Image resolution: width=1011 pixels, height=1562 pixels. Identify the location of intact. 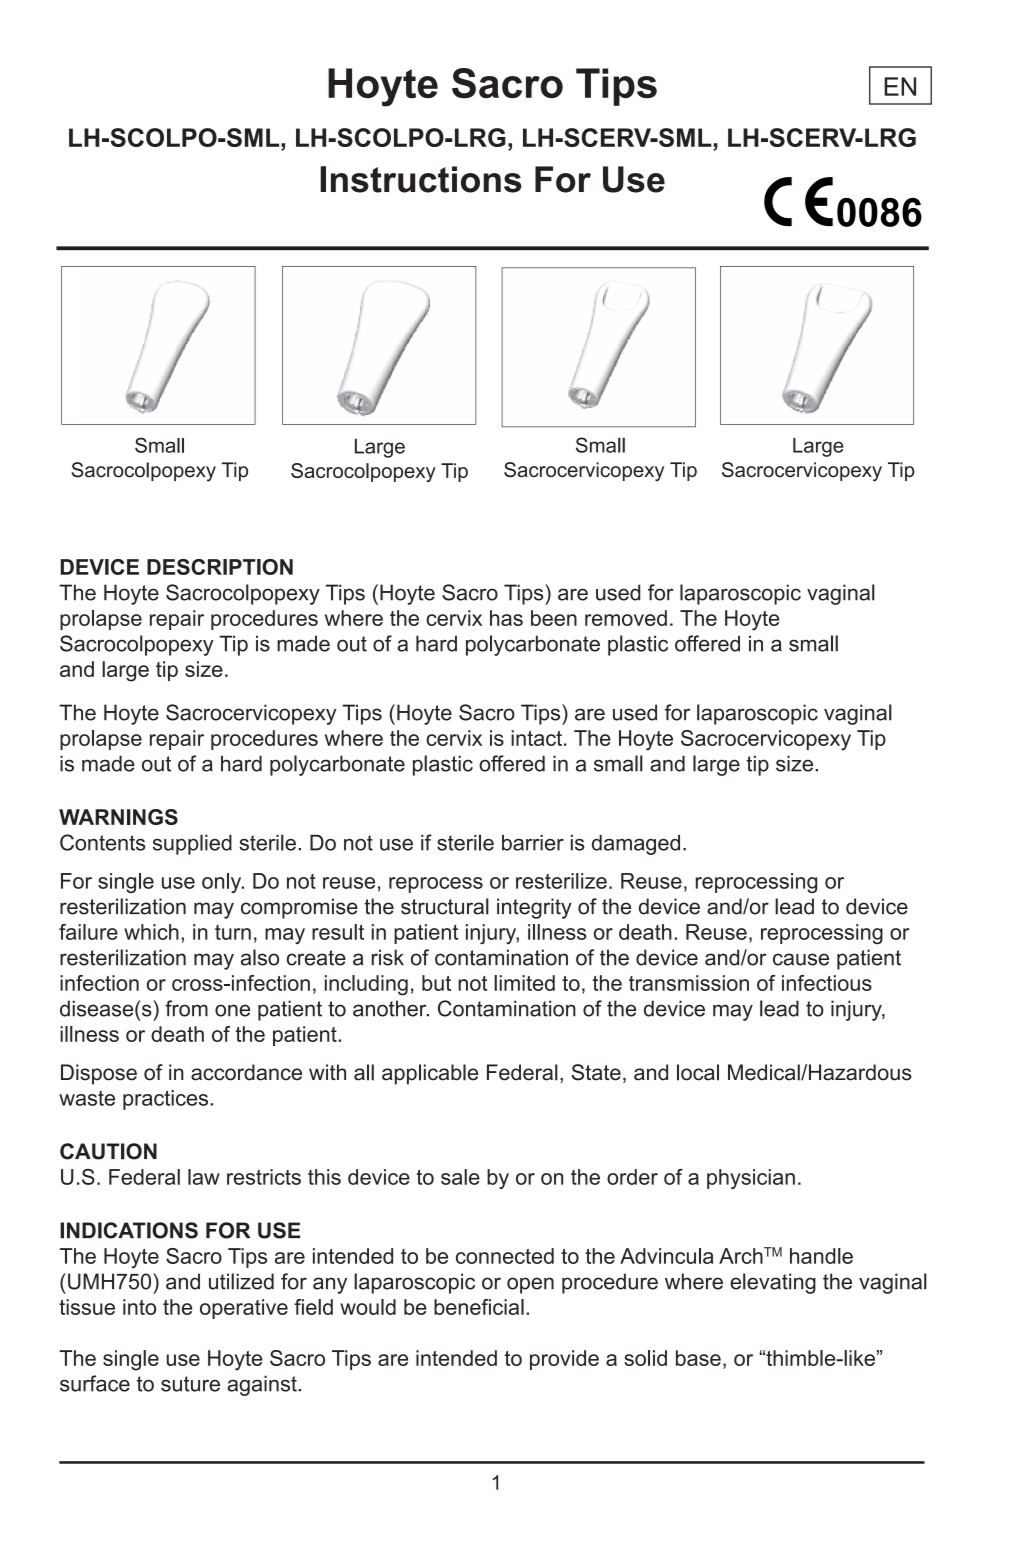
(536, 738).
